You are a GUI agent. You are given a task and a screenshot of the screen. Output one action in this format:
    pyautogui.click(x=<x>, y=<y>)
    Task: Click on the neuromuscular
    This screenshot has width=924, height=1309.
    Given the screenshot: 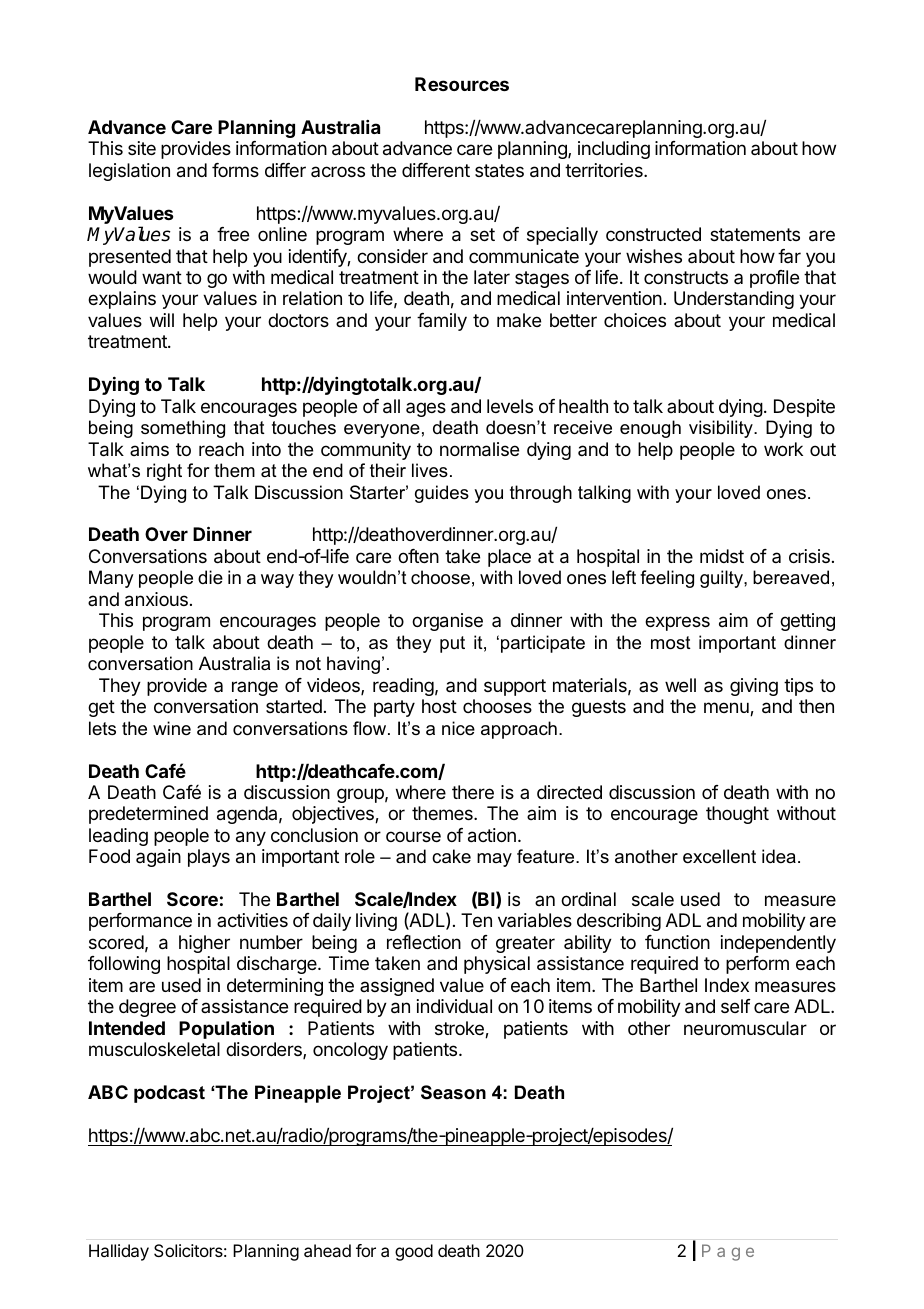 What is the action you would take?
    pyautogui.click(x=745, y=1028)
